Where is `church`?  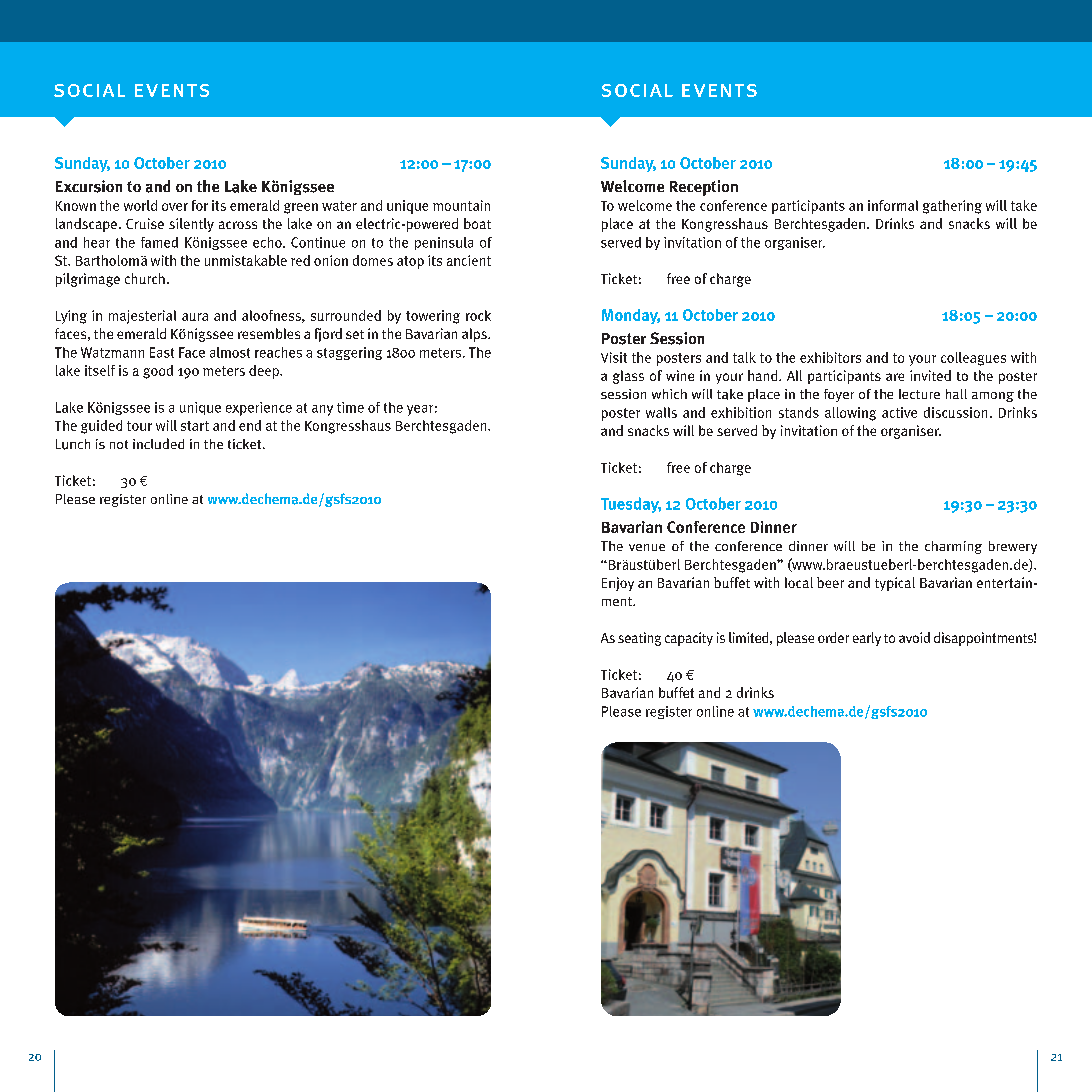
church is located at coordinates (145, 278).
